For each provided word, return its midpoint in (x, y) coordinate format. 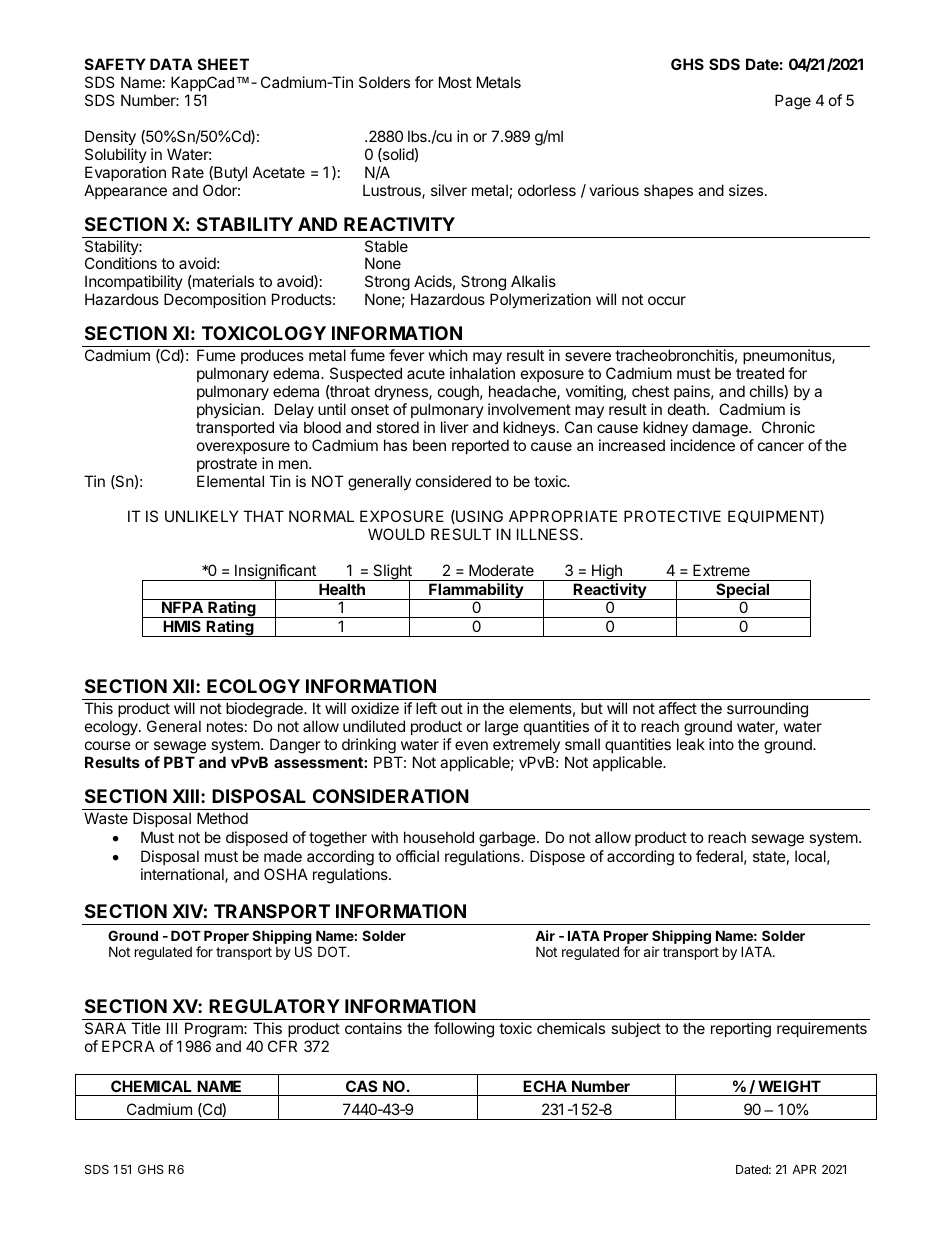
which (448, 355)
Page (793, 102)
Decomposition (215, 300)
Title (146, 1028)
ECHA (545, 1086)
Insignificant (275, 573)
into (721, 744)
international (183, 875)
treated (760, 373)
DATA (171, 64)
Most (455, 82)
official (417, 856)
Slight (392, 573)
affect (678, 708)
